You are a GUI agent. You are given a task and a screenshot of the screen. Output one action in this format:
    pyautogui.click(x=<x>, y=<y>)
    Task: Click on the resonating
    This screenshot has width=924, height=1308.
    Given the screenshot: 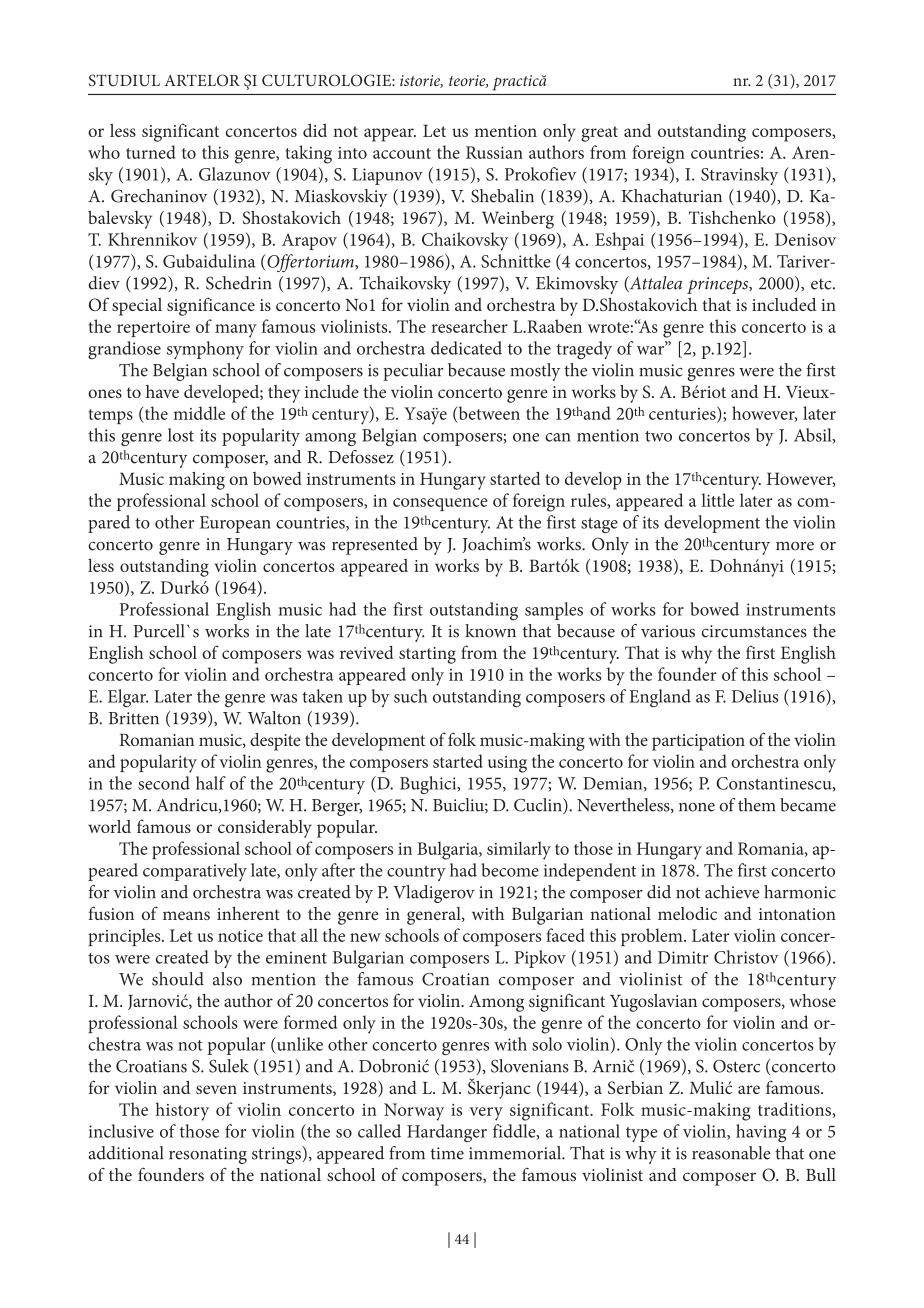 What is the action you would take?
    pyautogui.click(x=208, y=1155)
